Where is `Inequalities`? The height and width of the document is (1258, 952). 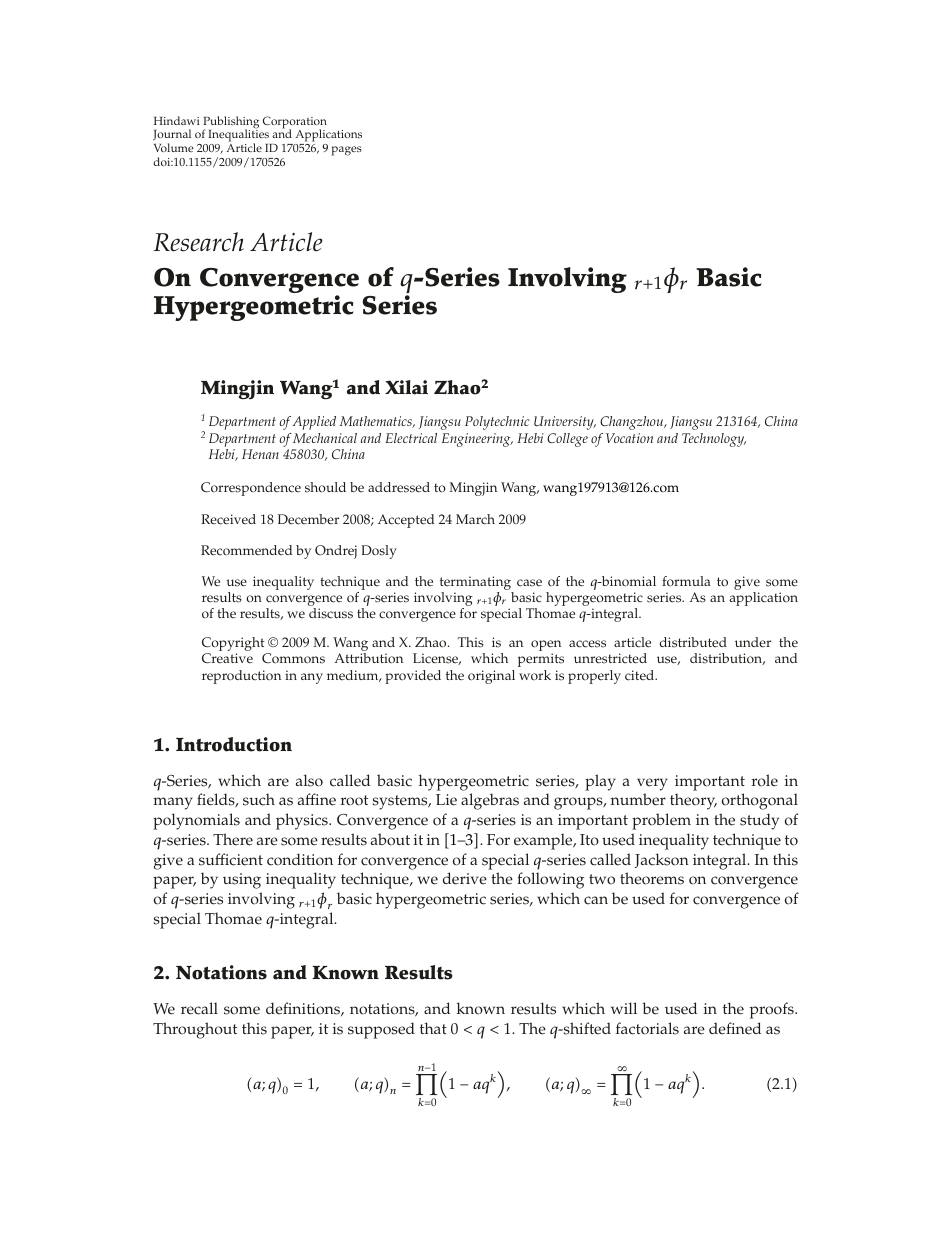
Inequalities is located at coordinates (238, 136).
